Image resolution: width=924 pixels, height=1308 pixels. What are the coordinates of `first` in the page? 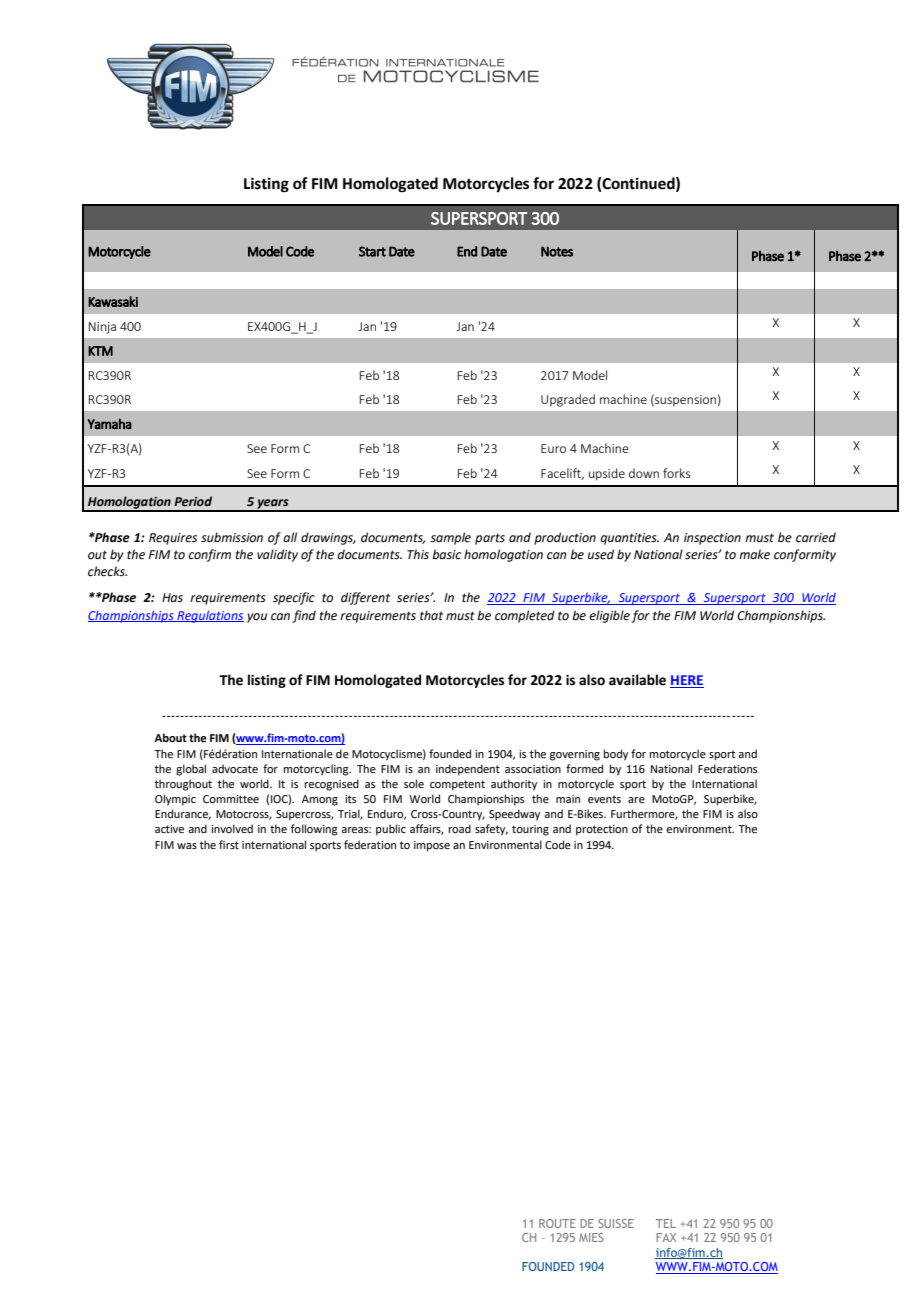 It's located at (229, 844).
